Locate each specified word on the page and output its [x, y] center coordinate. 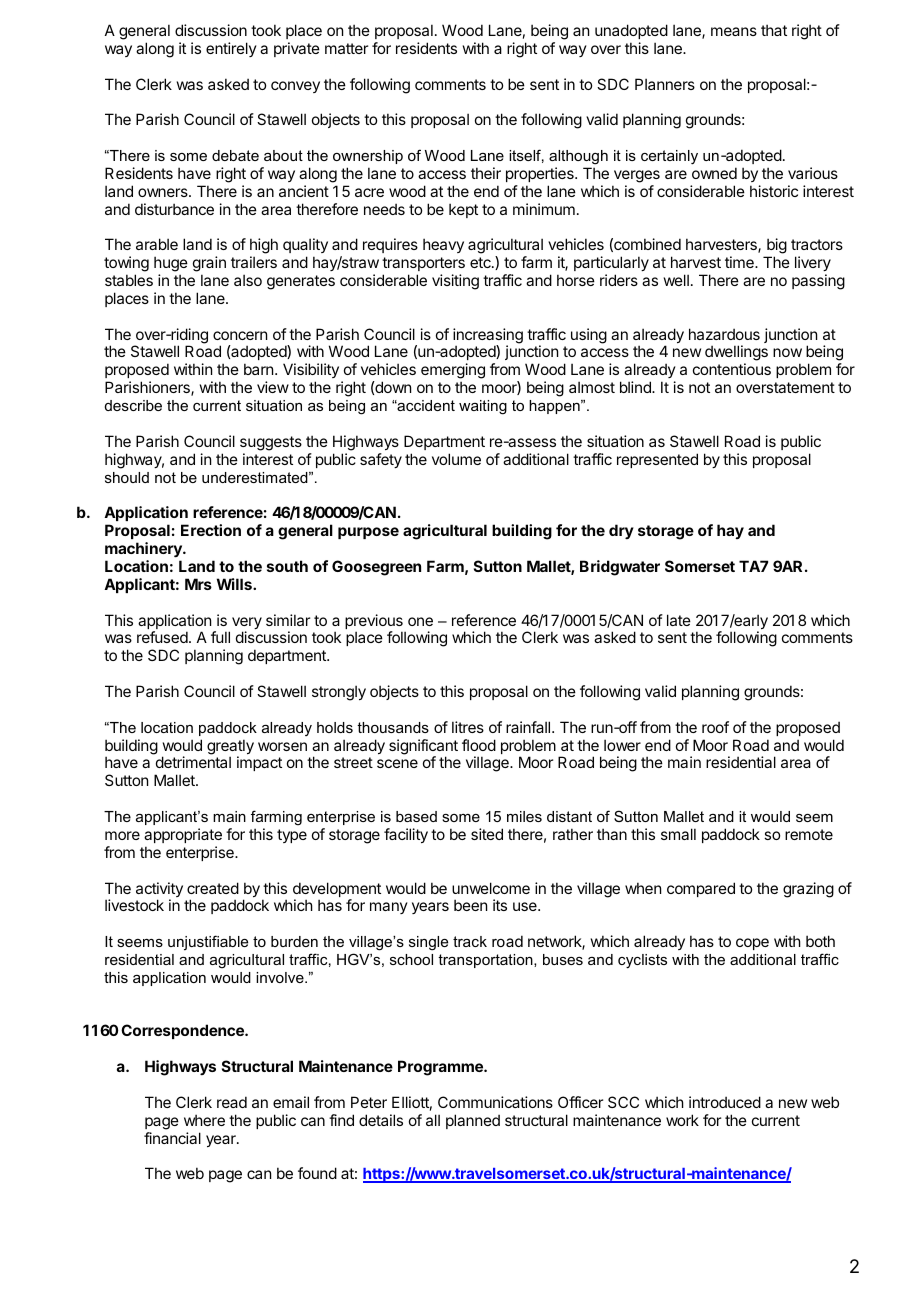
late [679, 620]
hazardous [724, 334]
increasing [488, 337]
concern [240, 335]
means [734, 31]
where [204, 1120]
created [213, 888]
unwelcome [491, 888]
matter [346, 48]
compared [701, 889]
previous [374, 623]
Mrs [198, 584]
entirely [231, 49]
